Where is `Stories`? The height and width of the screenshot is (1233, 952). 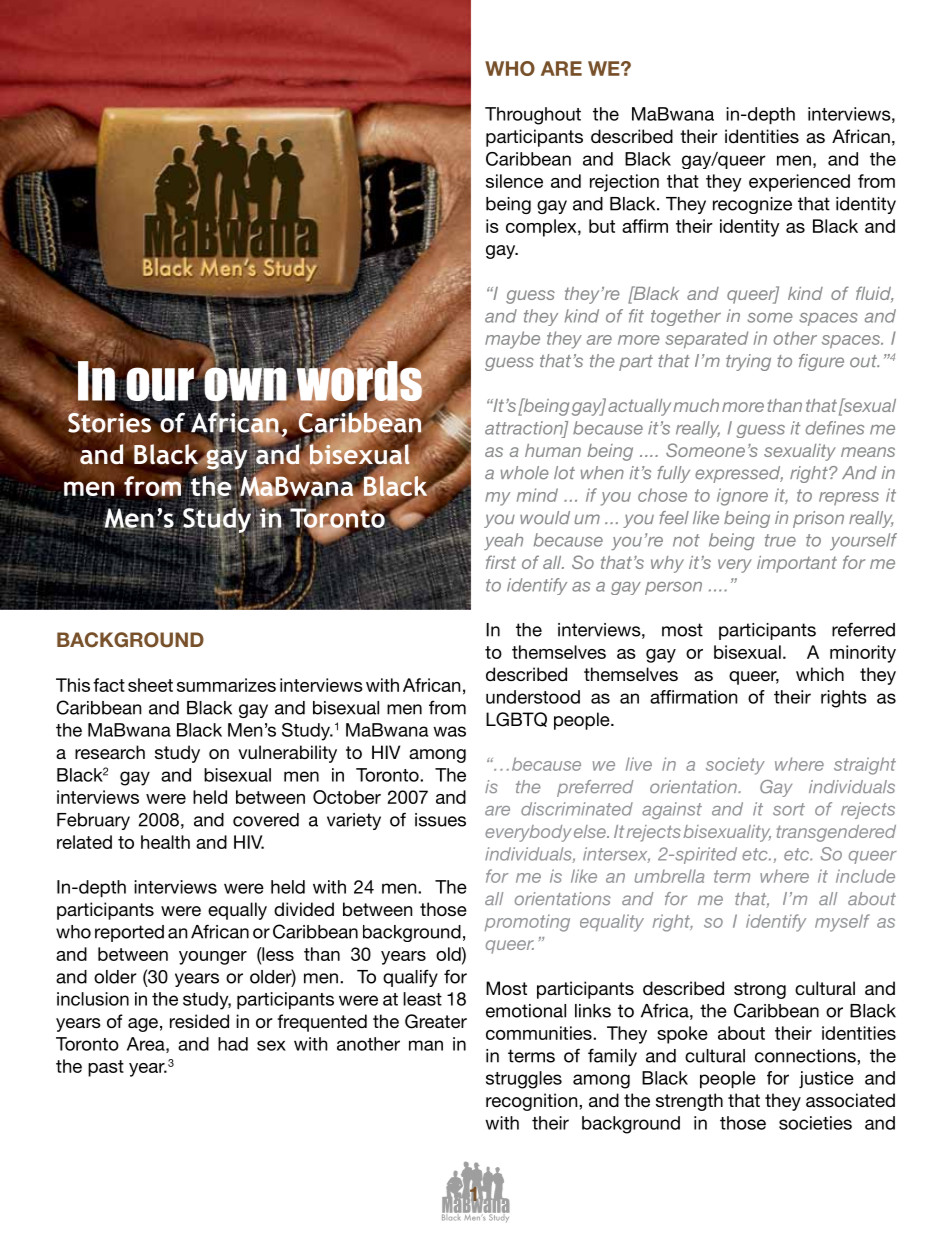
Stories is located at coordinates (110, 422).
